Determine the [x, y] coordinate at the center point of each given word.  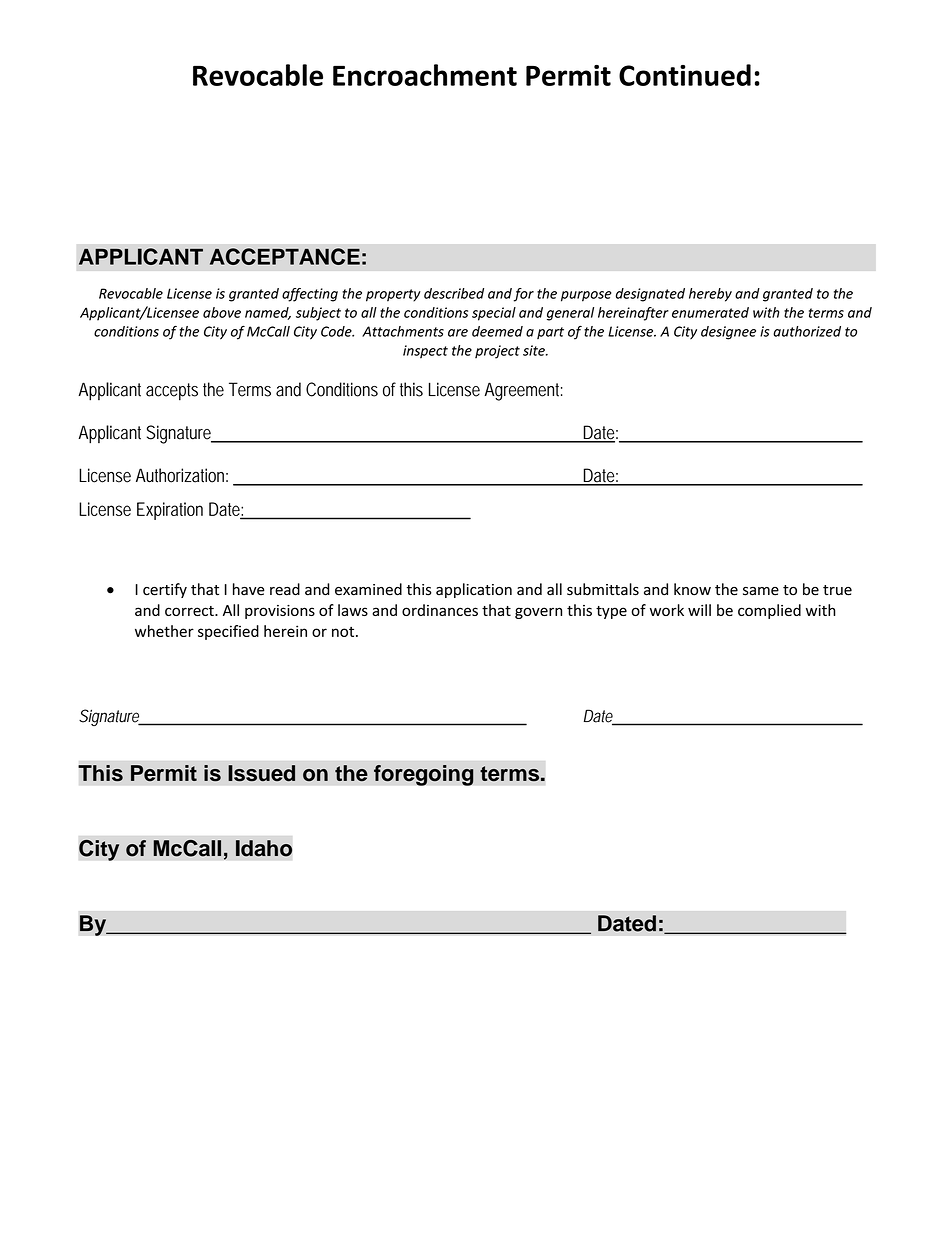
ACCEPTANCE [285, 256]
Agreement [523, 391]
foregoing [424, 775]
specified [228, 632]
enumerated [710, 312]
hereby [710, 295]
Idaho [264, 848]
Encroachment [425, 75]
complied [769, 611]
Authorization [182, 475]
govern [538, 613]
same [761, 591]
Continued [685, 75]
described [454, 293]
